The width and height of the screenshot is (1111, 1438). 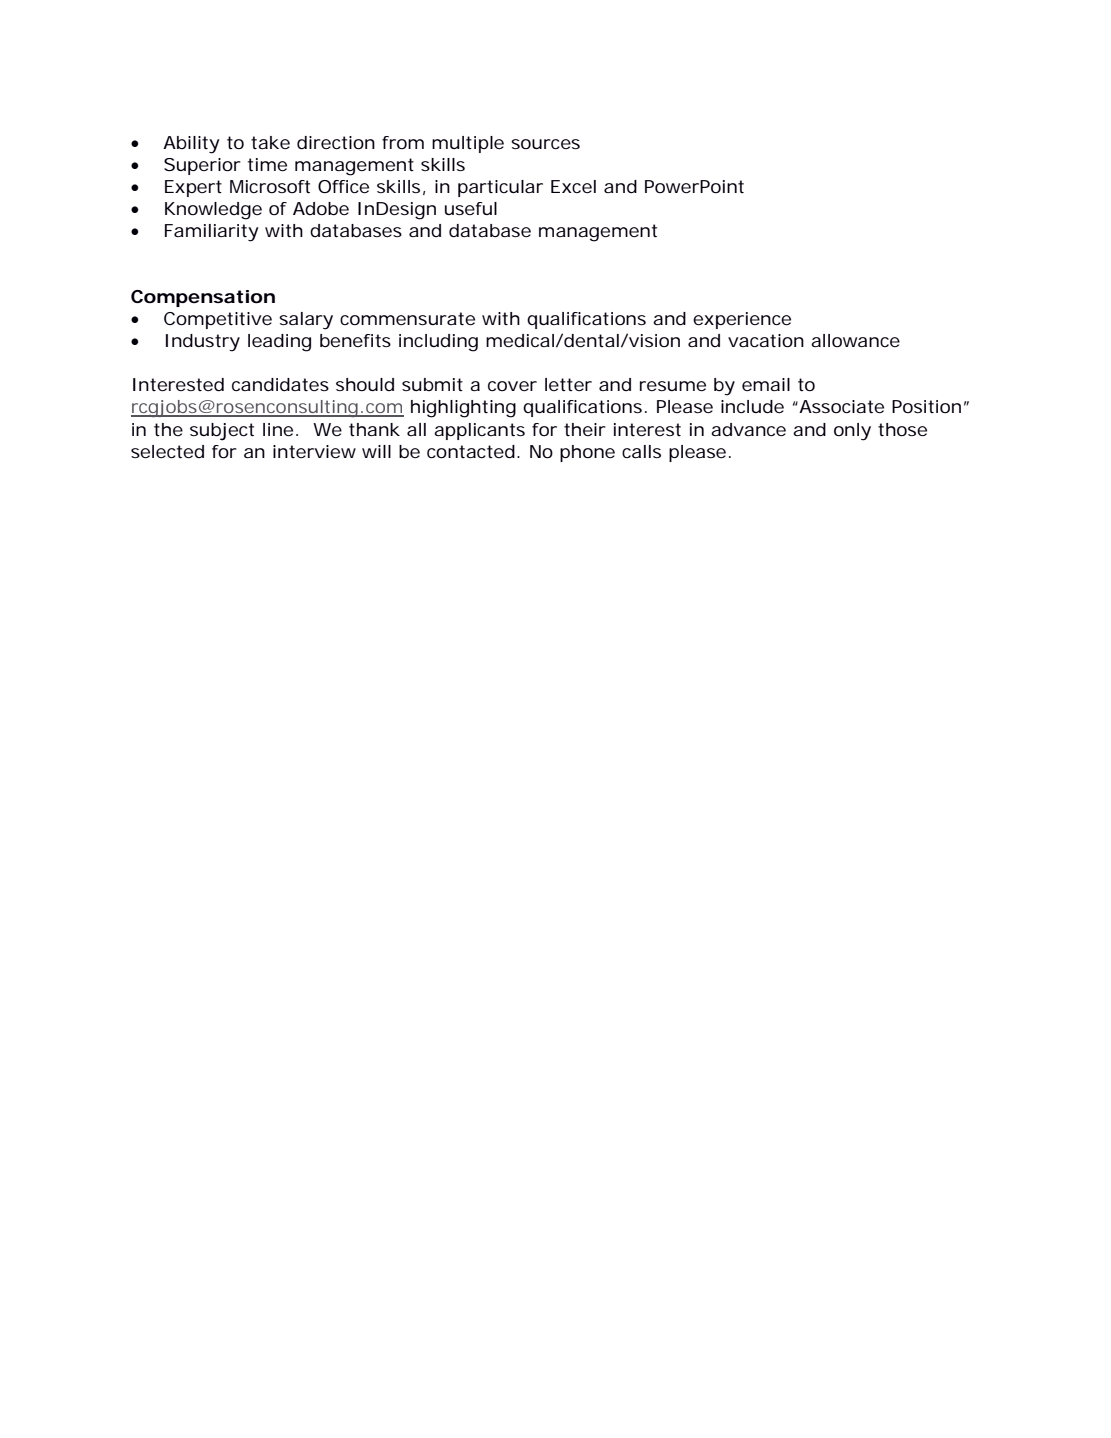 I want to click on candidates, so click(x=280, y=384).
